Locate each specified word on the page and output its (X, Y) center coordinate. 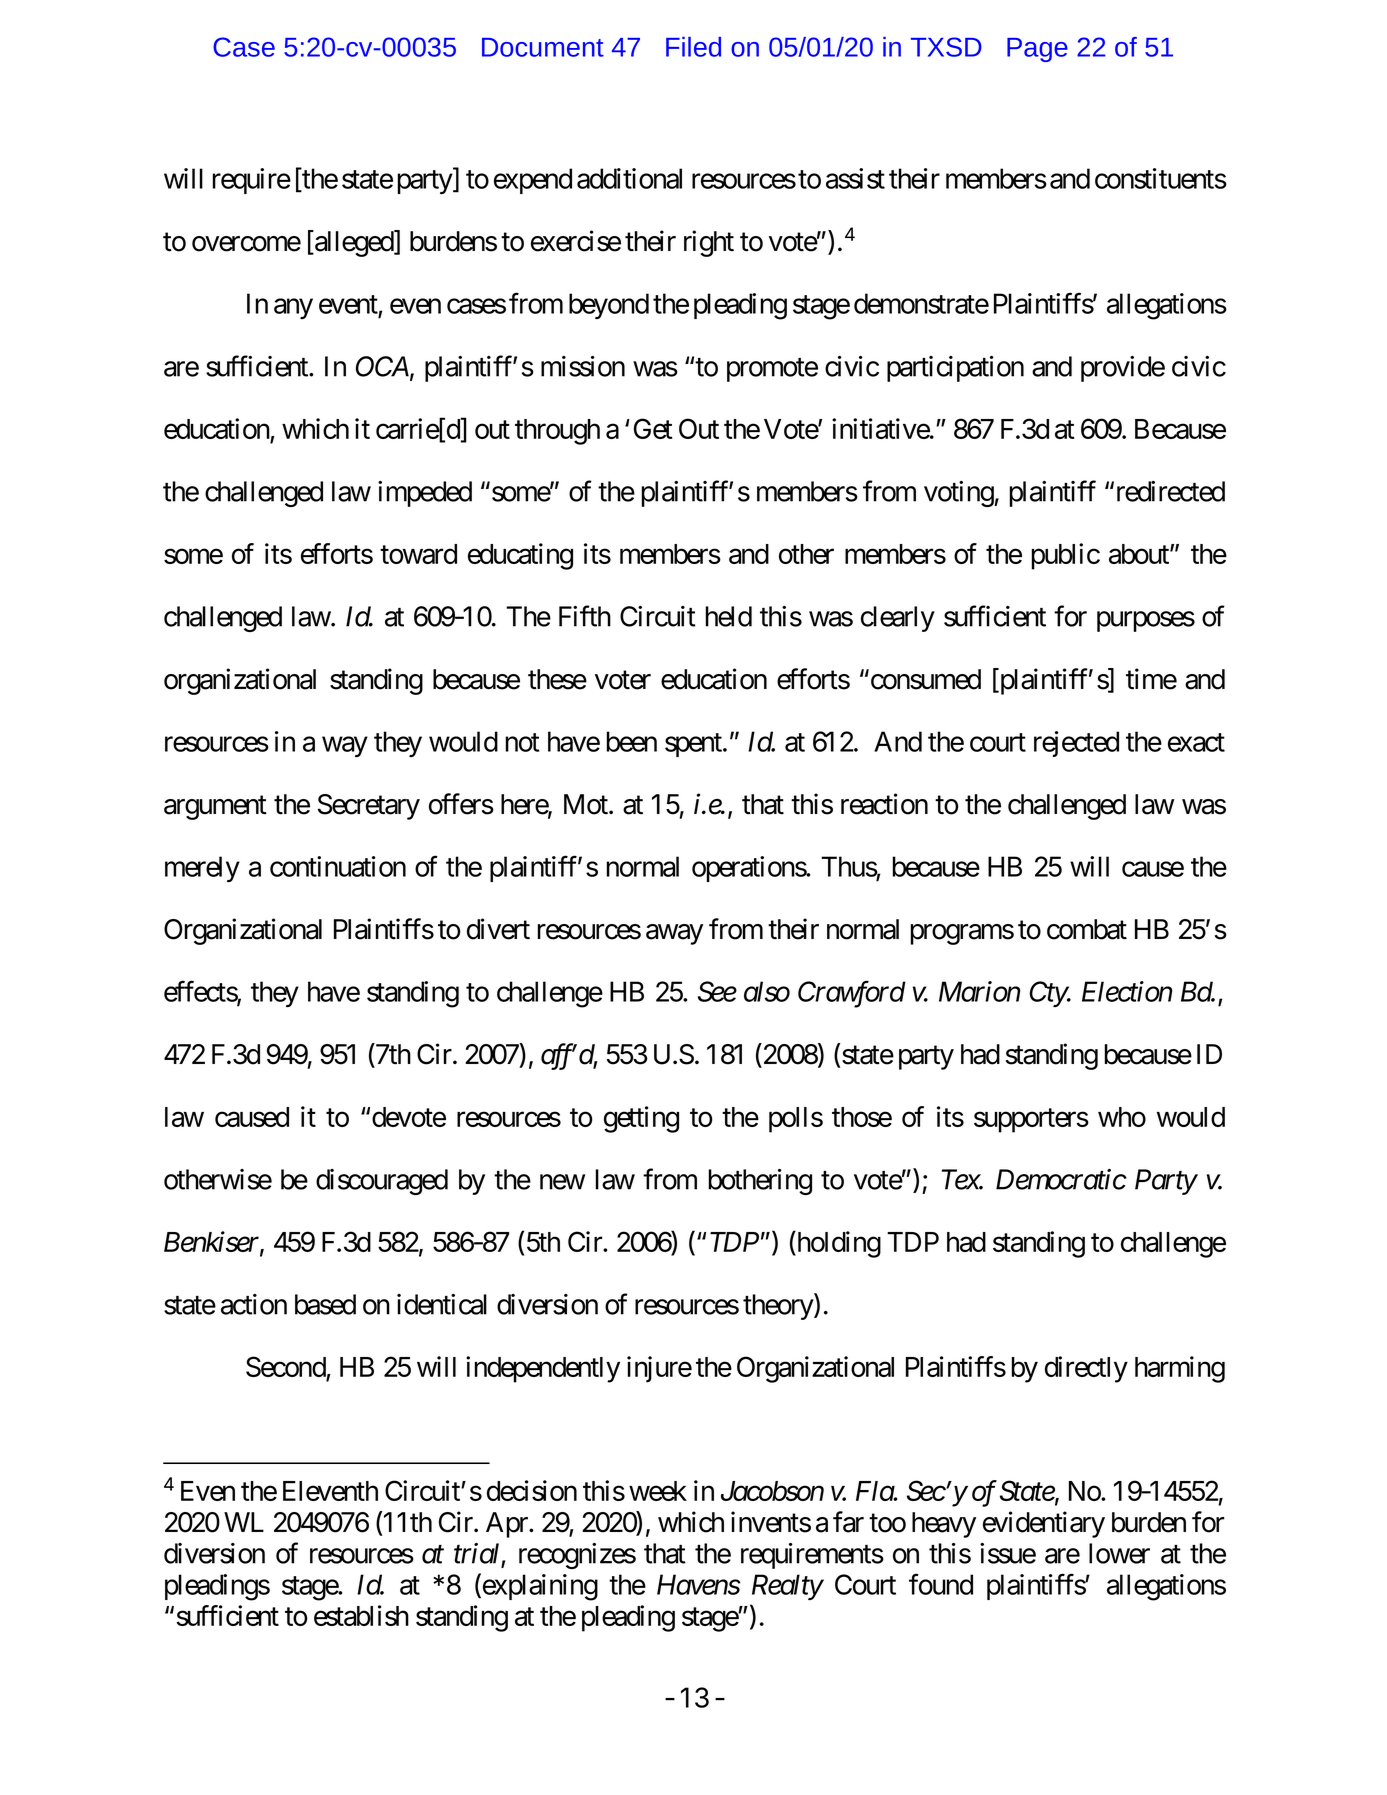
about (1140, 554)
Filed (693, 47)
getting (641, 1119)
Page (1037, 50)
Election (1127, 991)
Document (543, 47)
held (728, 616)
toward (418, 554)
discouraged (382, 1182)
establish (361, 1615)
